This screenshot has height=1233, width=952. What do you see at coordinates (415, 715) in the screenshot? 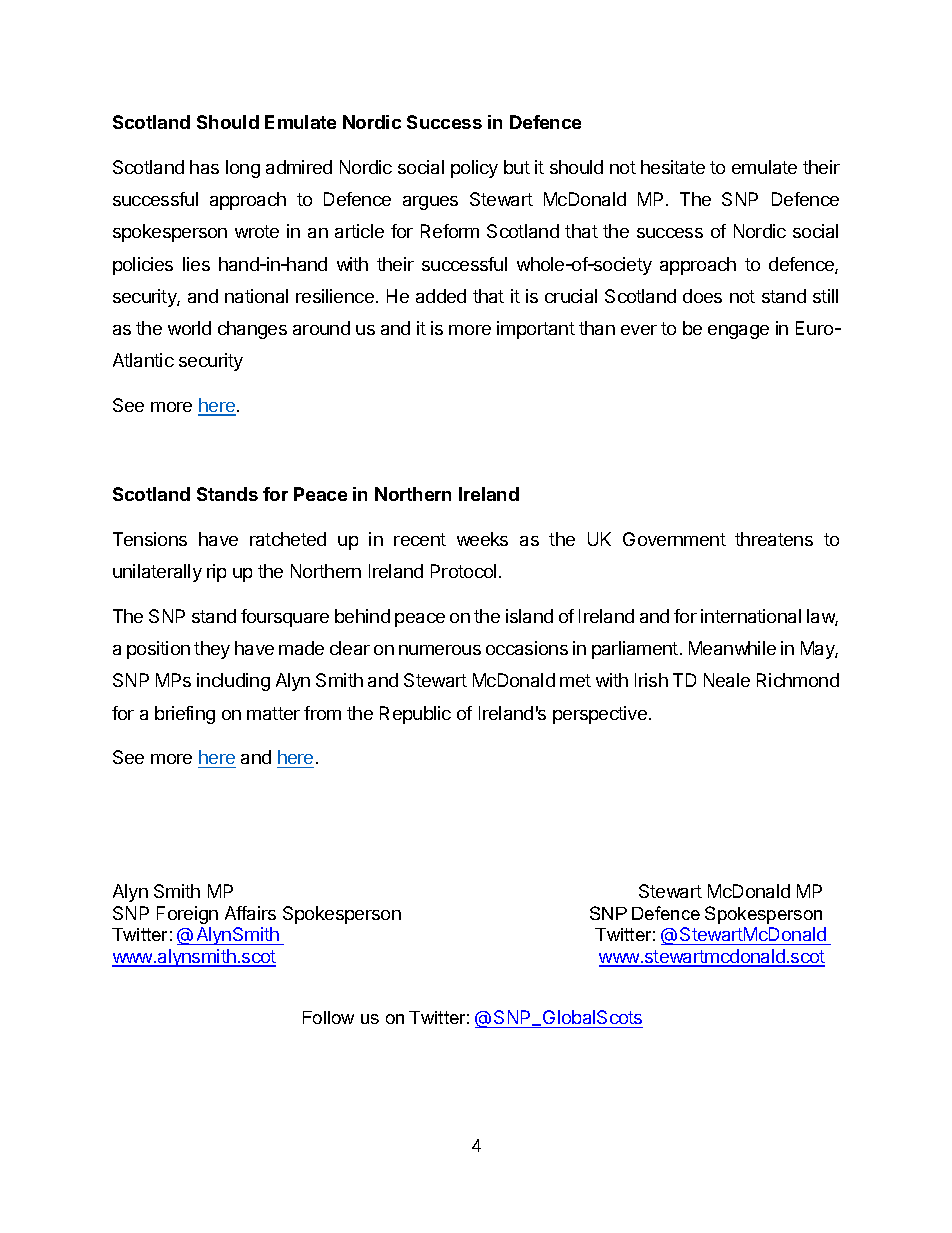
I see `Republic` at bounding box center [415, 715].
